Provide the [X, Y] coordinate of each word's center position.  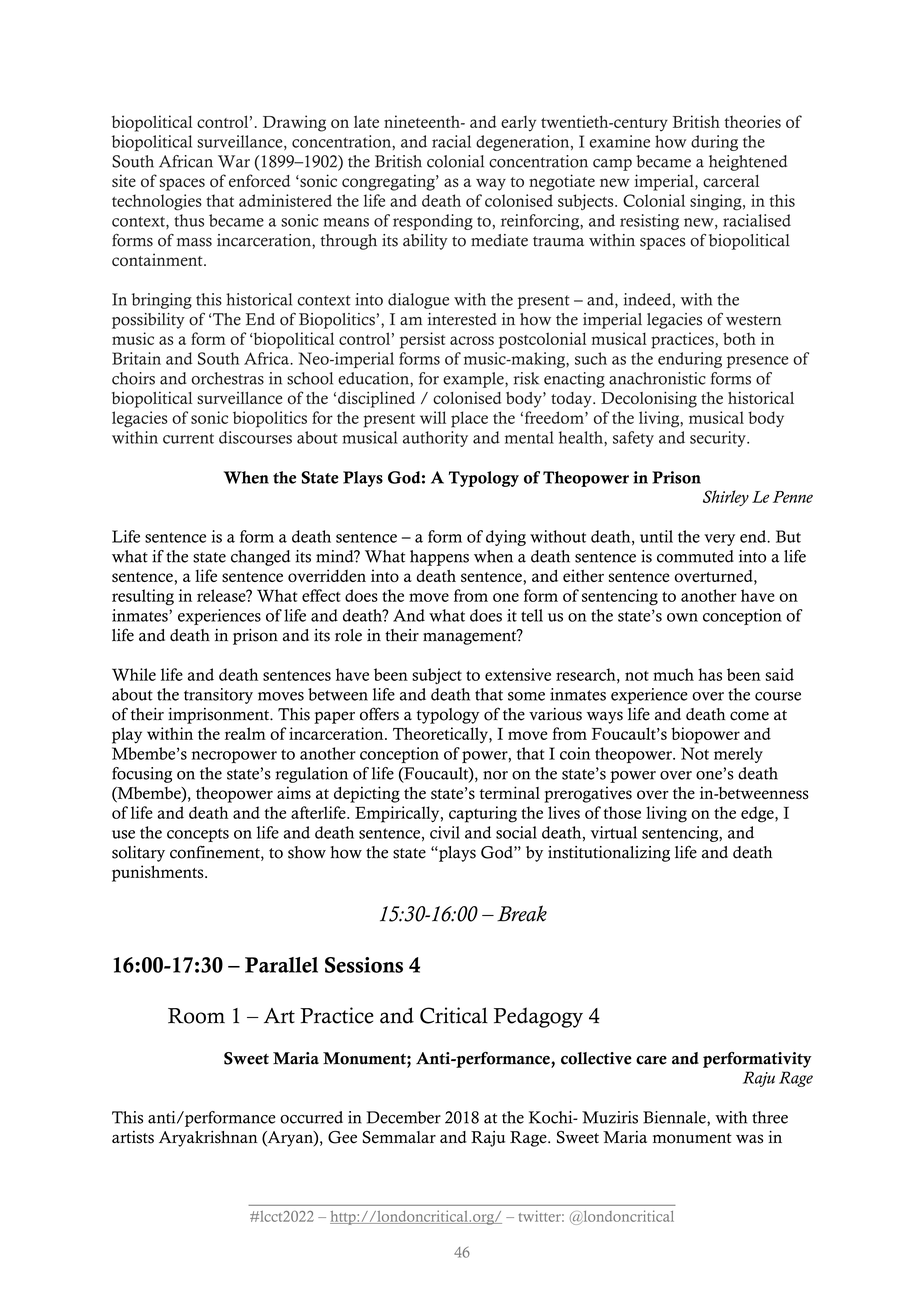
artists [133, 1137]
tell [532, 615]
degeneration [524, 143]
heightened [748, 163]
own [682, 617]
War [234, 161]
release [222, 595]
